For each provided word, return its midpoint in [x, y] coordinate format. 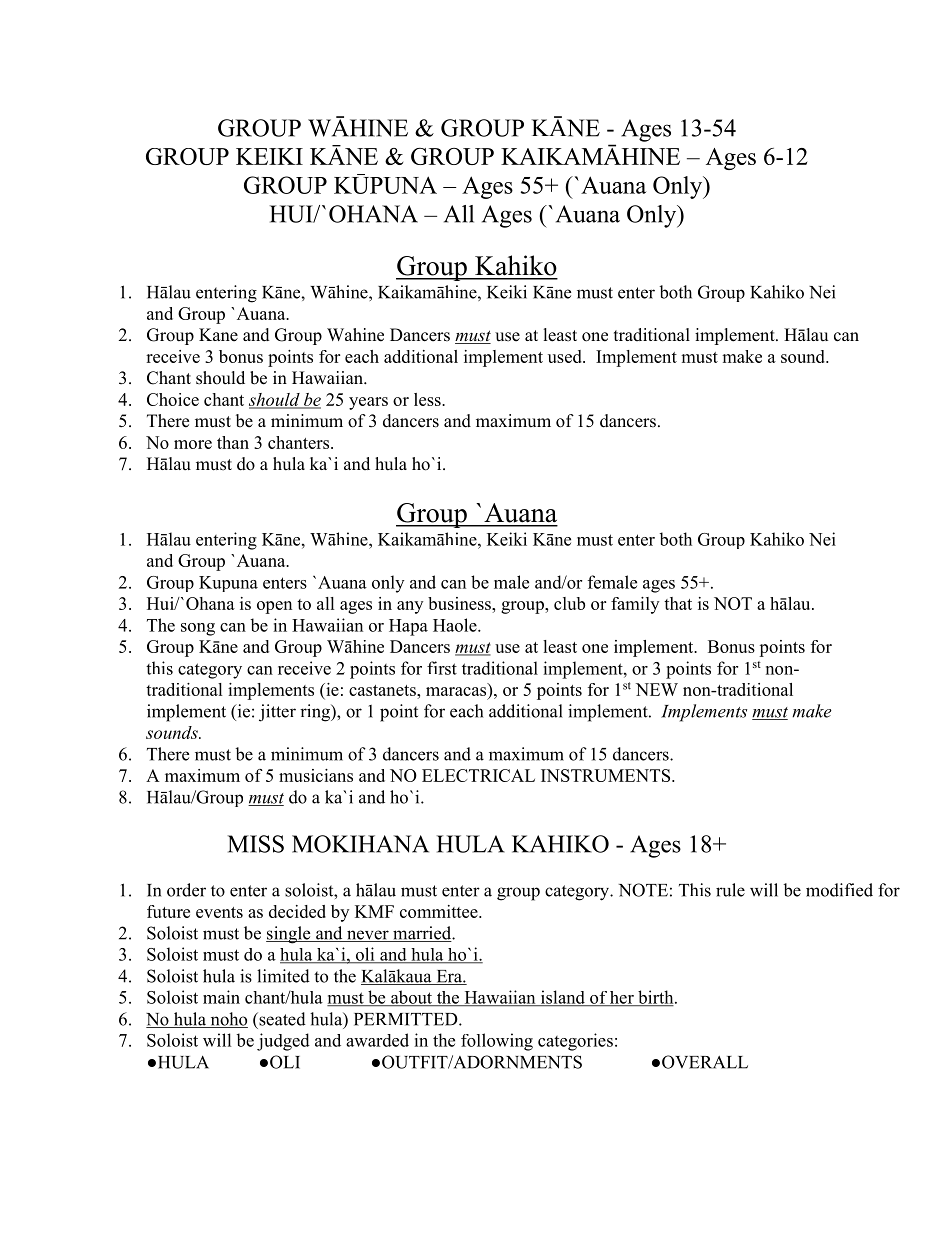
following [497, 1042]
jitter [277, 713]
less [428, 399]
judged [283, 1042]
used [566, 356]
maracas [456, 691]
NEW [657, 689]
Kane [218, 335]
